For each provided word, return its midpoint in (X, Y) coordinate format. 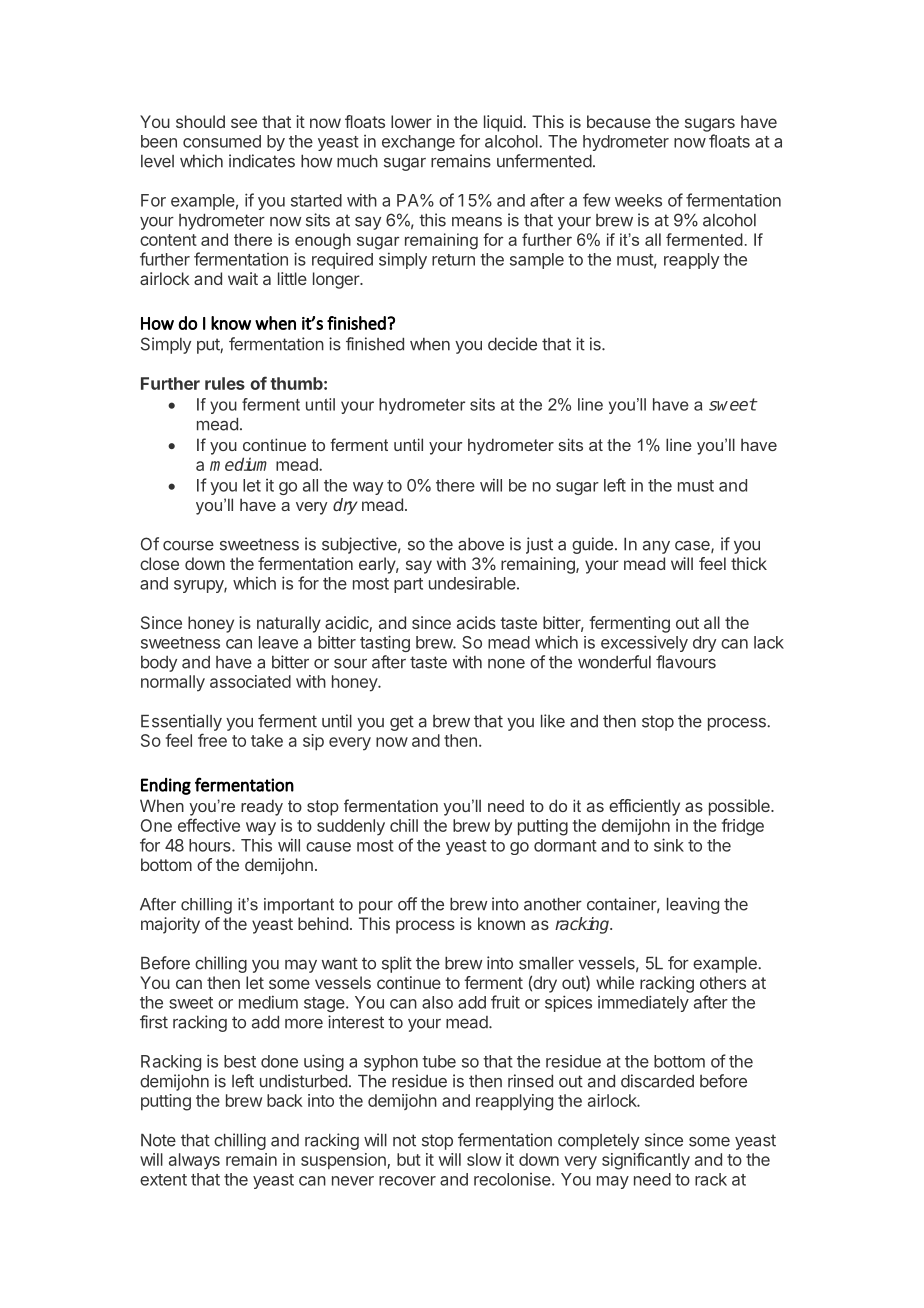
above (481, 544)
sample (537, 261)
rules (225, 383)
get (402, 723)
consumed (222, 141)
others (723, 982)
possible (740, 807)
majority (170, 925)
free (212, 740)
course (188, 546)
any (656, 547)
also (437, 1002)
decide (512, 344)
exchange (418, 143)
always (194, 1161)
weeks (638, 200)
